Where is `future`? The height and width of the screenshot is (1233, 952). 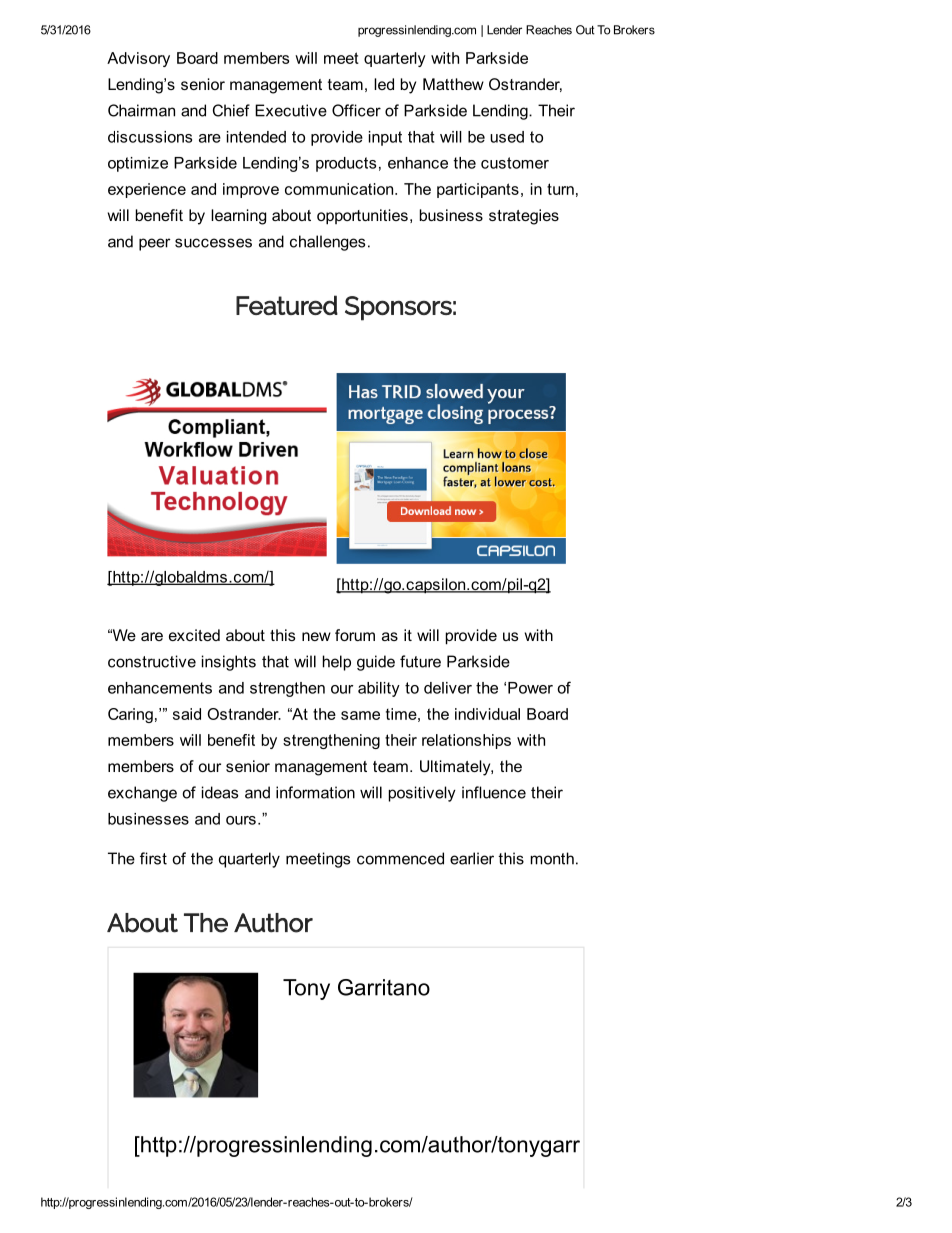
future is located at coordinates (420, 661).
